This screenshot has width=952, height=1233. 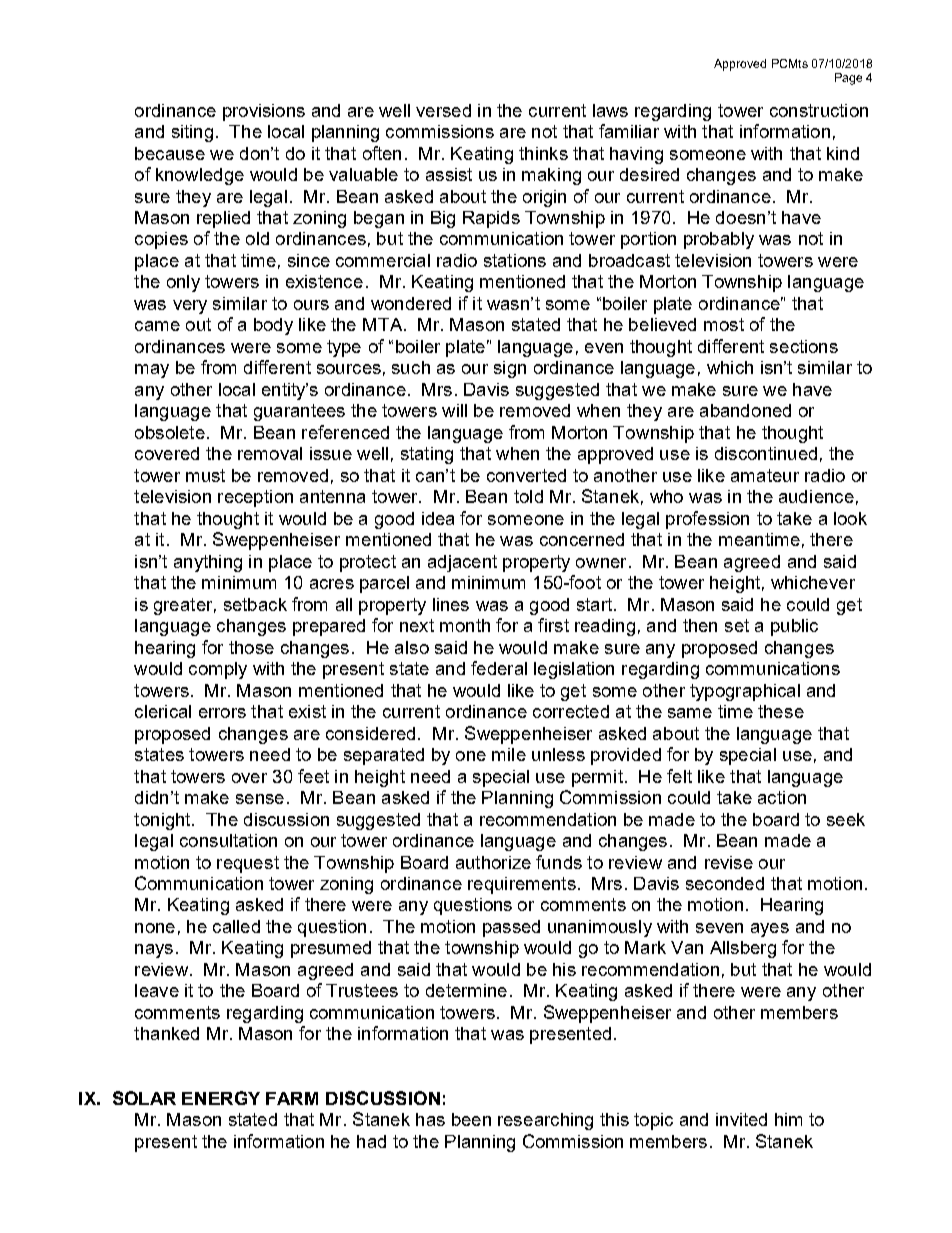 I want to click on him, so click(x=788, y=1119).
